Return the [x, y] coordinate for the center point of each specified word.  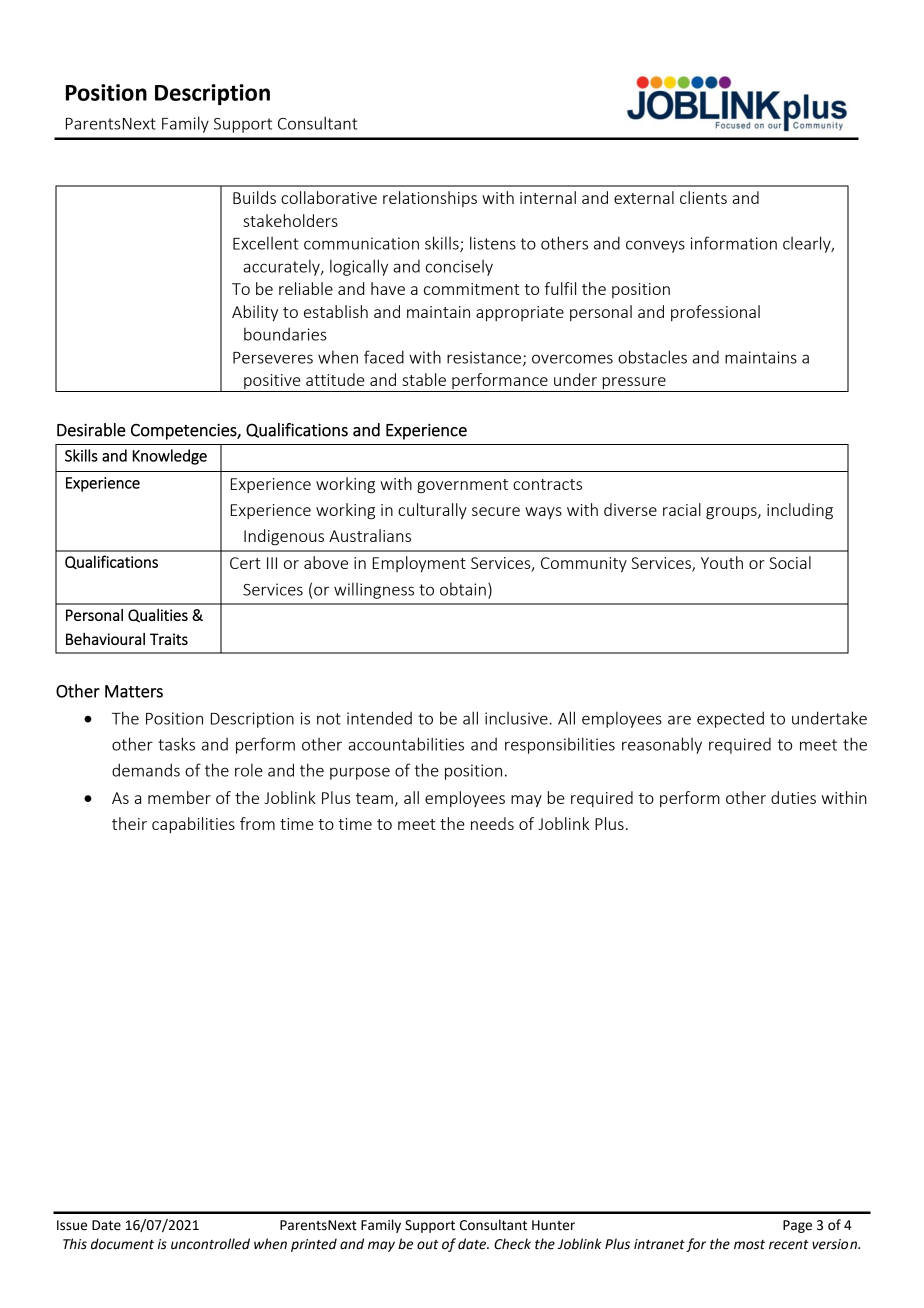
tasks [176, 744]
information [734, 243]
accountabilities [406, 744]
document [122, 1244]
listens [493, 243]
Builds [254, 197]
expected [730, 719]
